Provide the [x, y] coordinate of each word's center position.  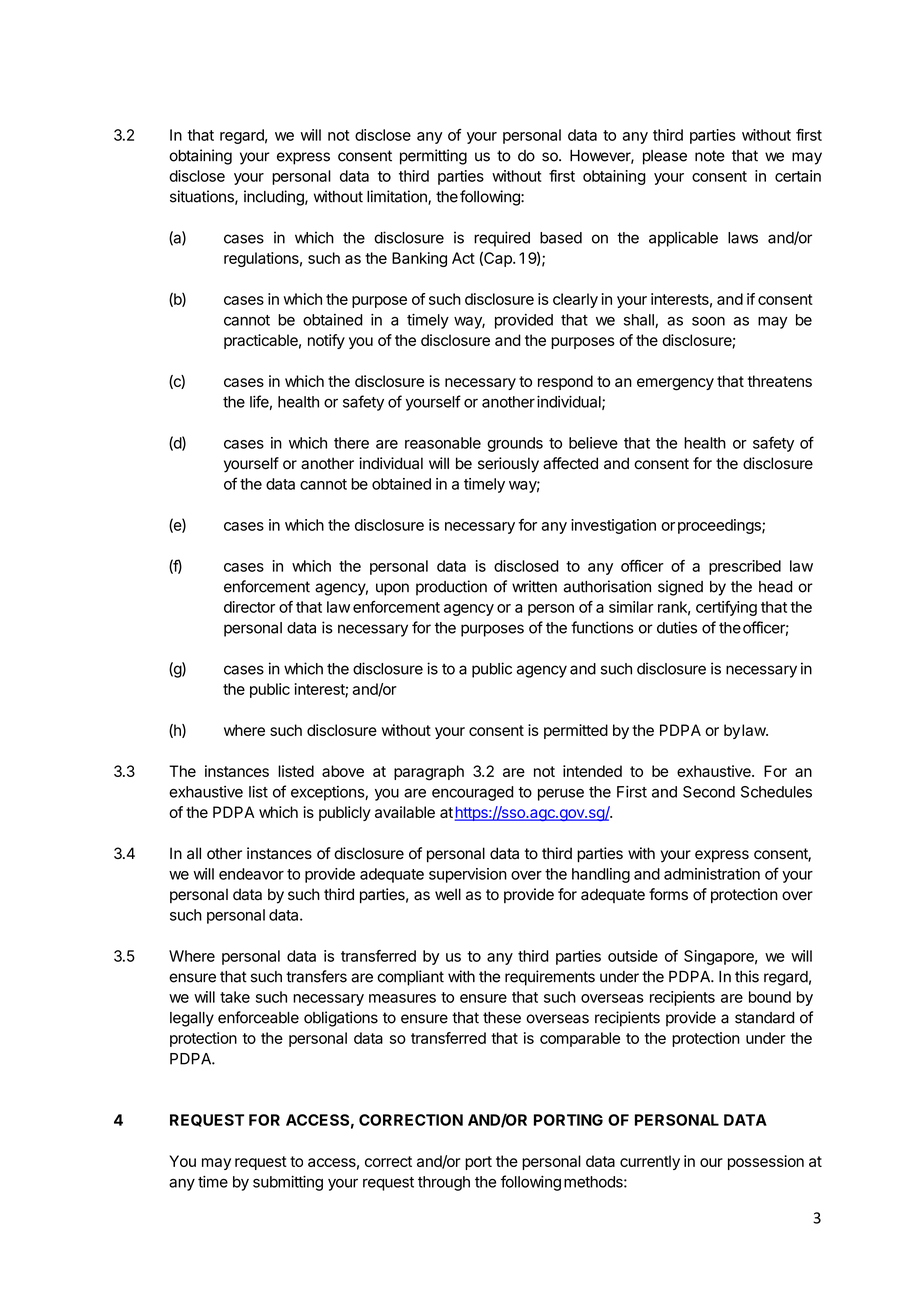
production [451, 588]
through [444, 1183]
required [502, 239]
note [710, 156]
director [249, 607]
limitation [398, 197]
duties [677, 627]
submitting [288, 1183]
